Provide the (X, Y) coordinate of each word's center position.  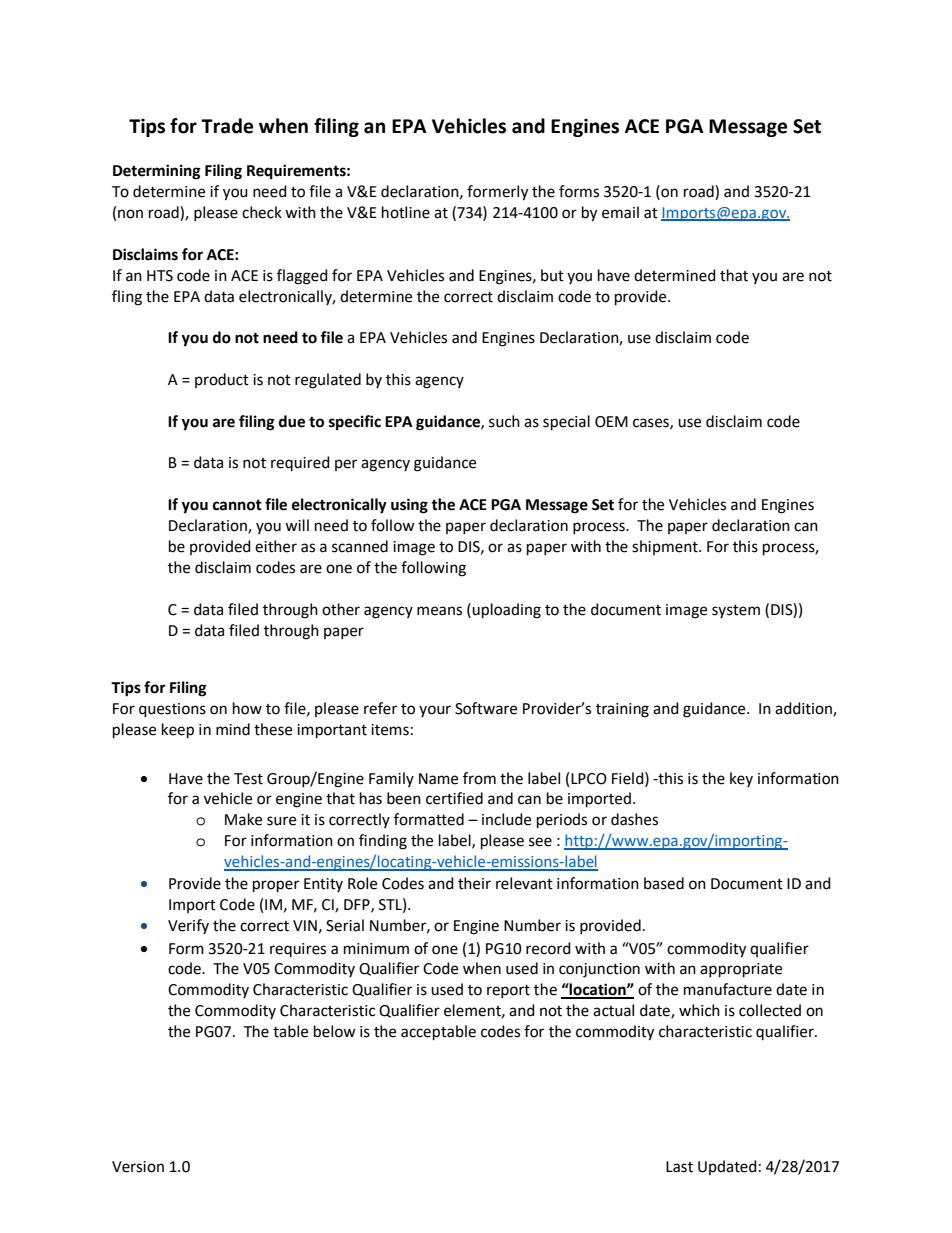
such (504, 421)
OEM (611, 422)
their (474, 883)
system (736, 611)
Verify (188, 926)
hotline (406, 212)
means (439, 611)
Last (679, 1167)
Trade (227, 126)
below (335, 1031)
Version (138, 1167)
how (247, 708)
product (222, 380)
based (664, 883)
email (620, 212)
